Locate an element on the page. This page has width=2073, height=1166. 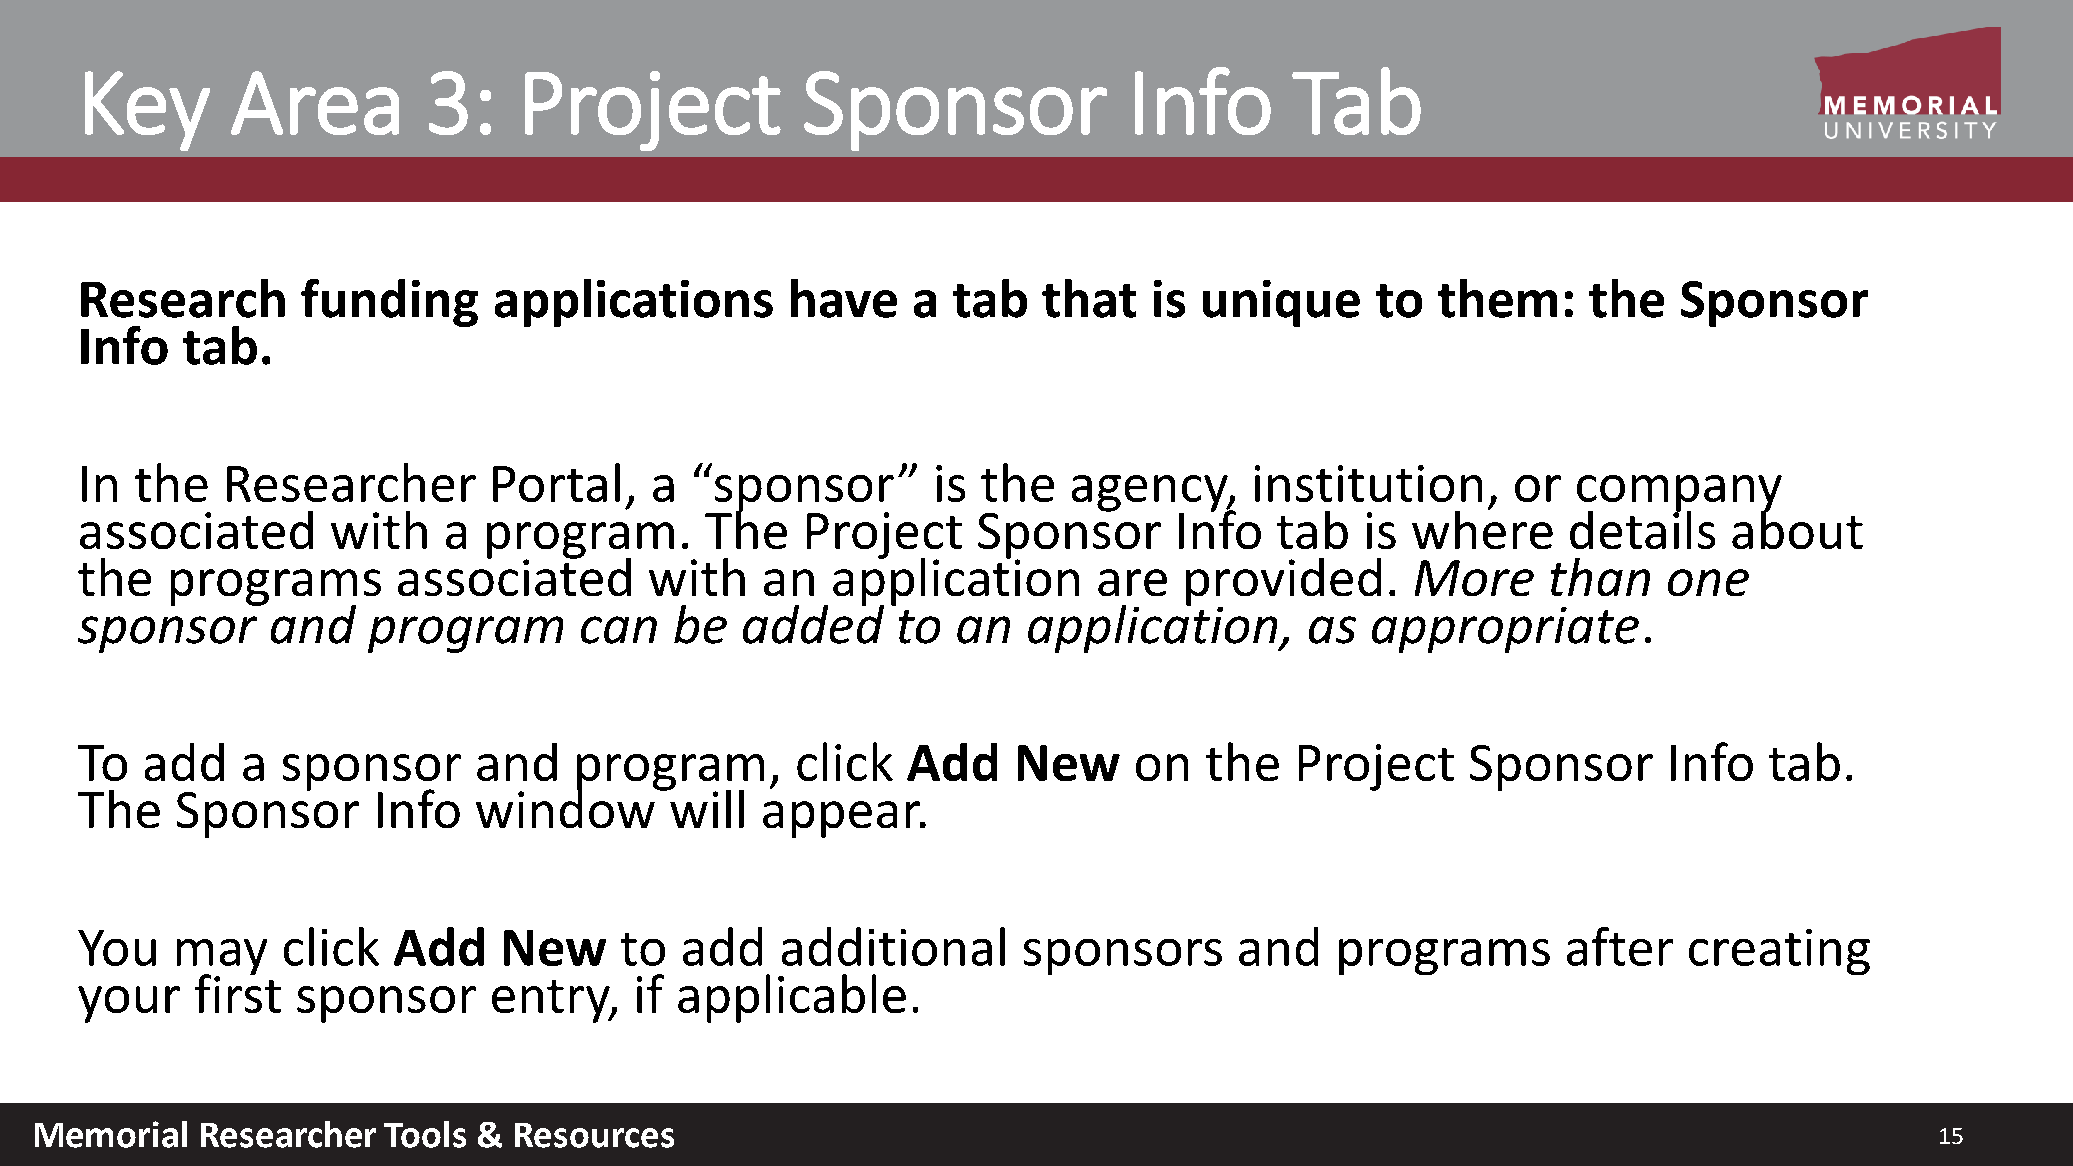
have is located at coordinates (844, 298).
